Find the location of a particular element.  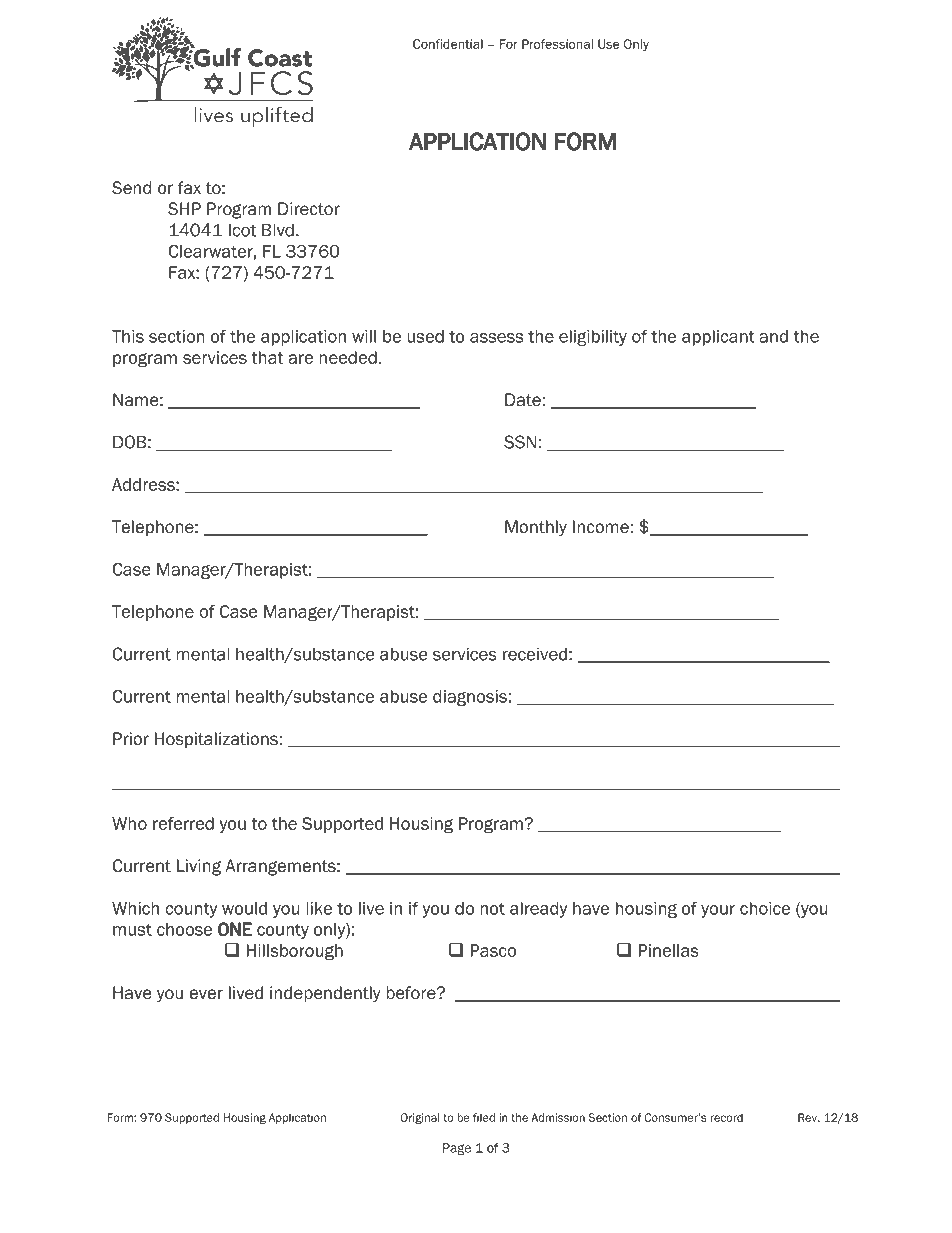

Hospitalizations is located at coordinates (216, 740).
